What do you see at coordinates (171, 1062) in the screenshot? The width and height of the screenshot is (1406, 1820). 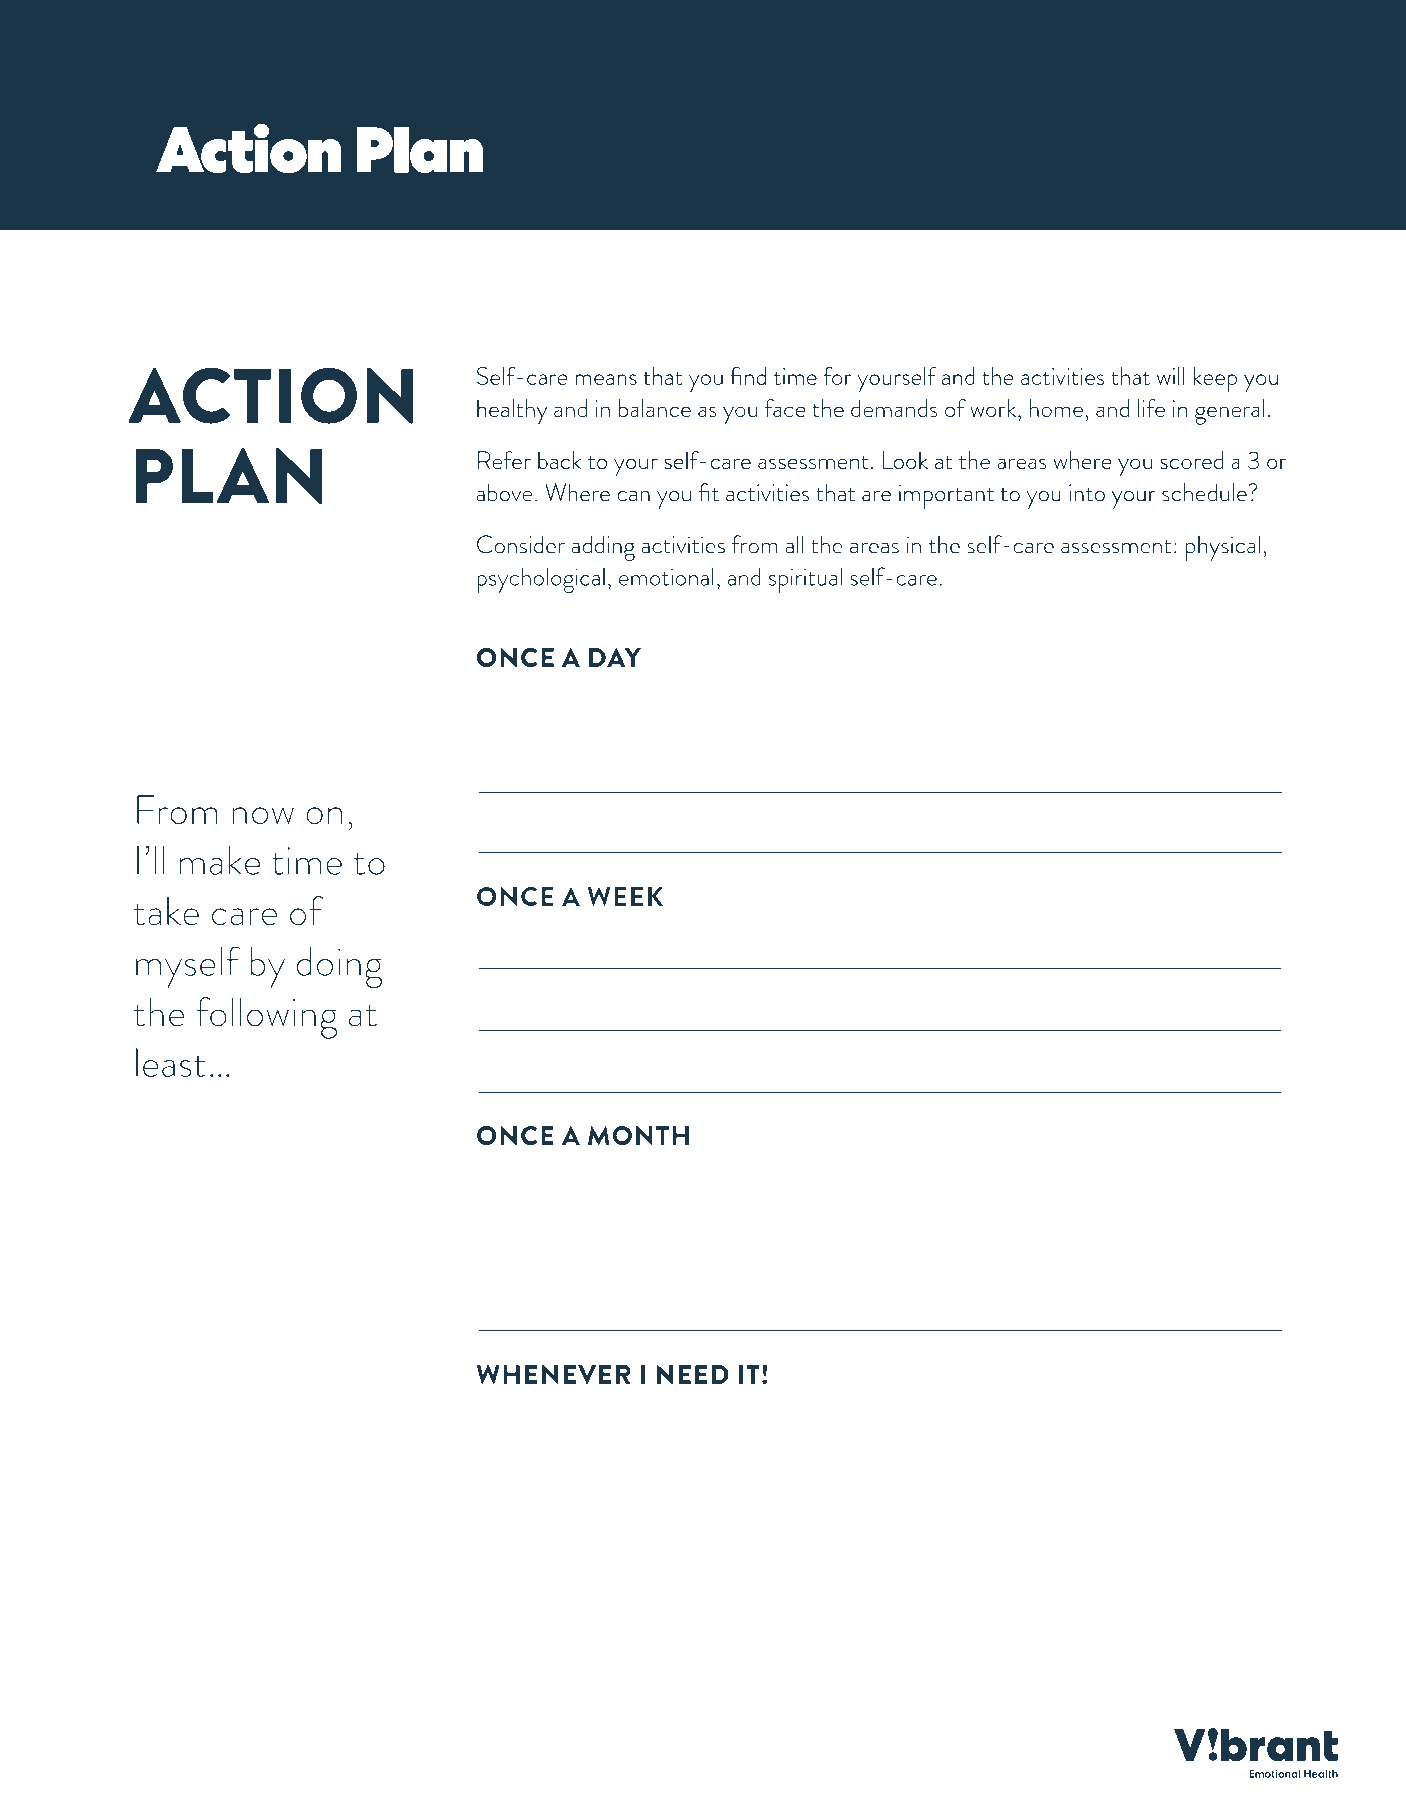 I see `least` at bounding box center [171, 1062].
